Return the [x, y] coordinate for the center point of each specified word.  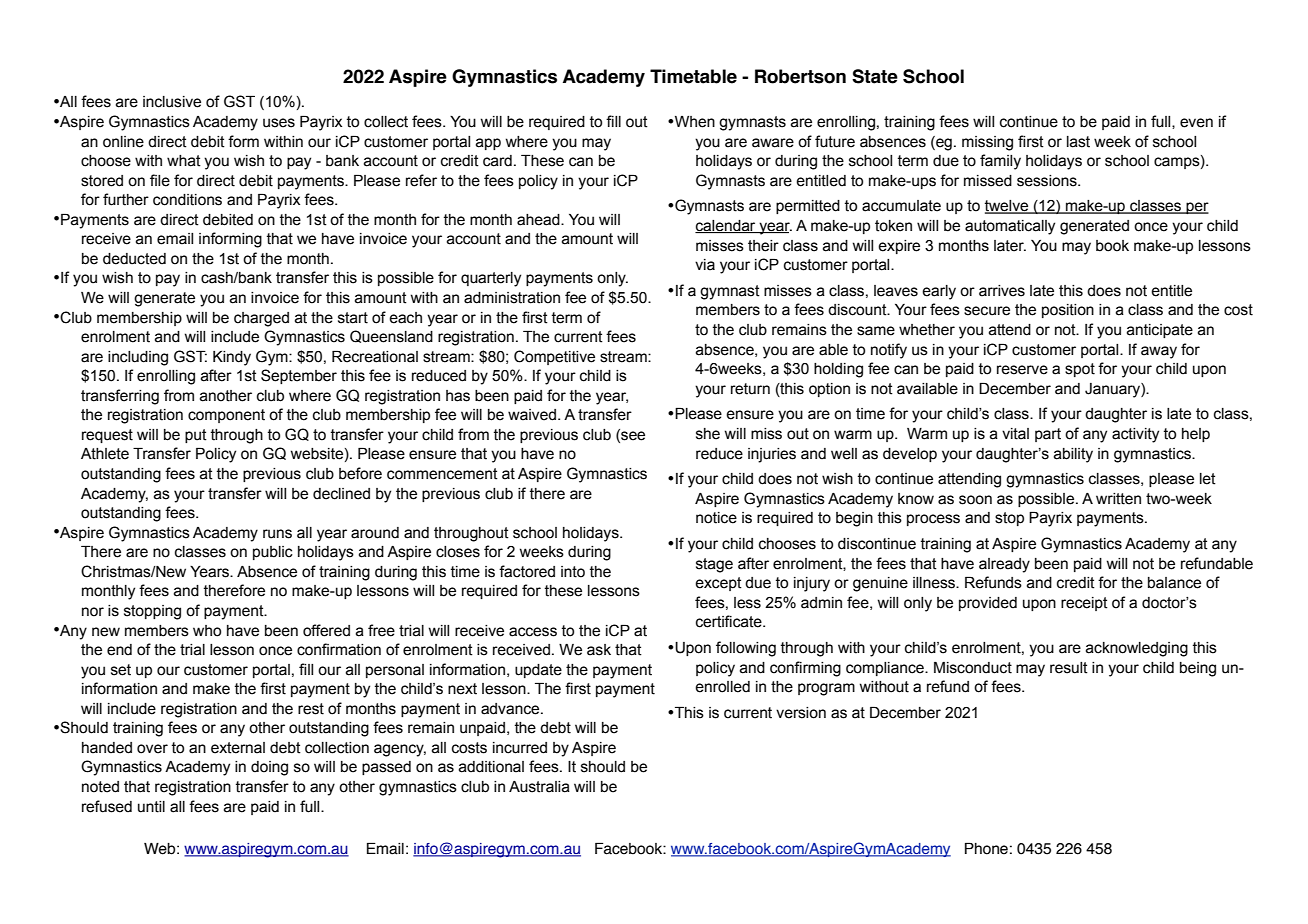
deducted [134, 259]
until [151, 807]
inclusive [172, 102]
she [708, 434]
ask [599, 650]
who [207, 631]
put [196, 436]
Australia [539, 787]
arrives [1002, 291]
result [1069, 668]
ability [1073, 455]
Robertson [800, 76]
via [705, 265]
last [1078, 142]
